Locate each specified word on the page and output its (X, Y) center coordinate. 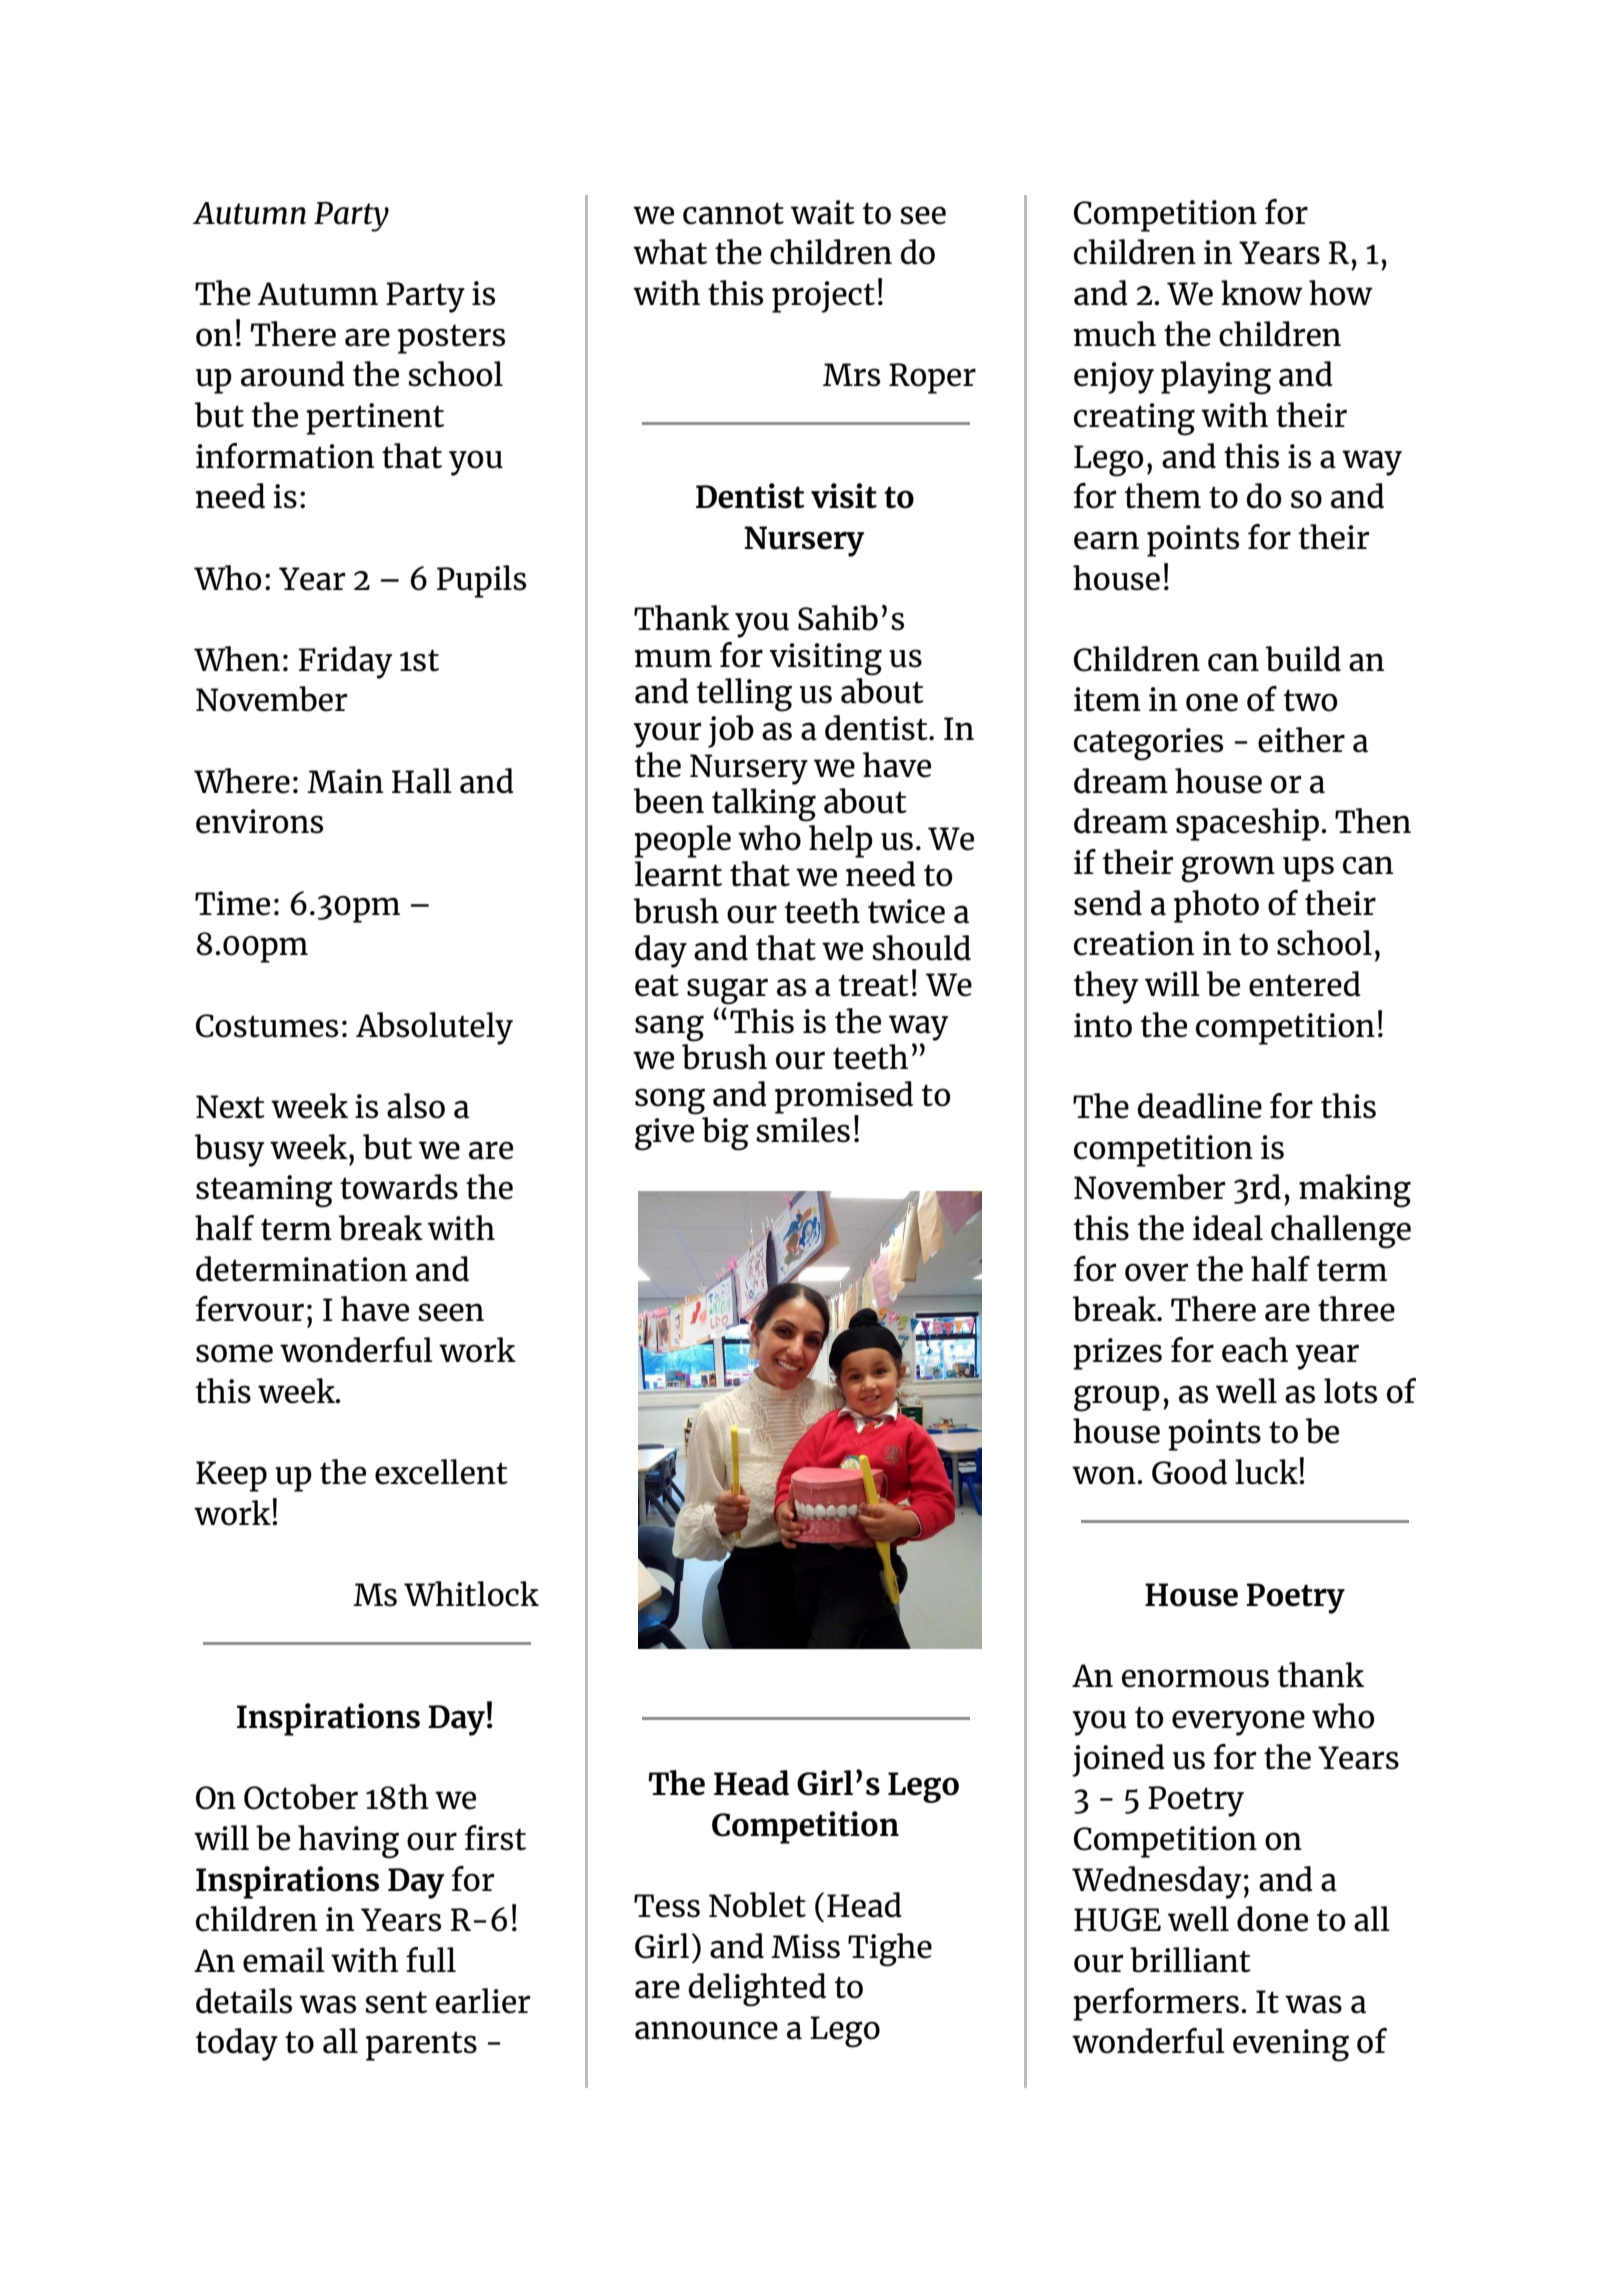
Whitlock (471, 1594)
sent (396, 2002)
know (1262, 293)
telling (744, 695)
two (1311, 700)
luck (1267, 1472)
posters (451, 339)
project (823, 297)
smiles (803, 1130)
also (416, 1106)
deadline (1200, 1106)
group (1117, 1398)
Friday (345, 662)
